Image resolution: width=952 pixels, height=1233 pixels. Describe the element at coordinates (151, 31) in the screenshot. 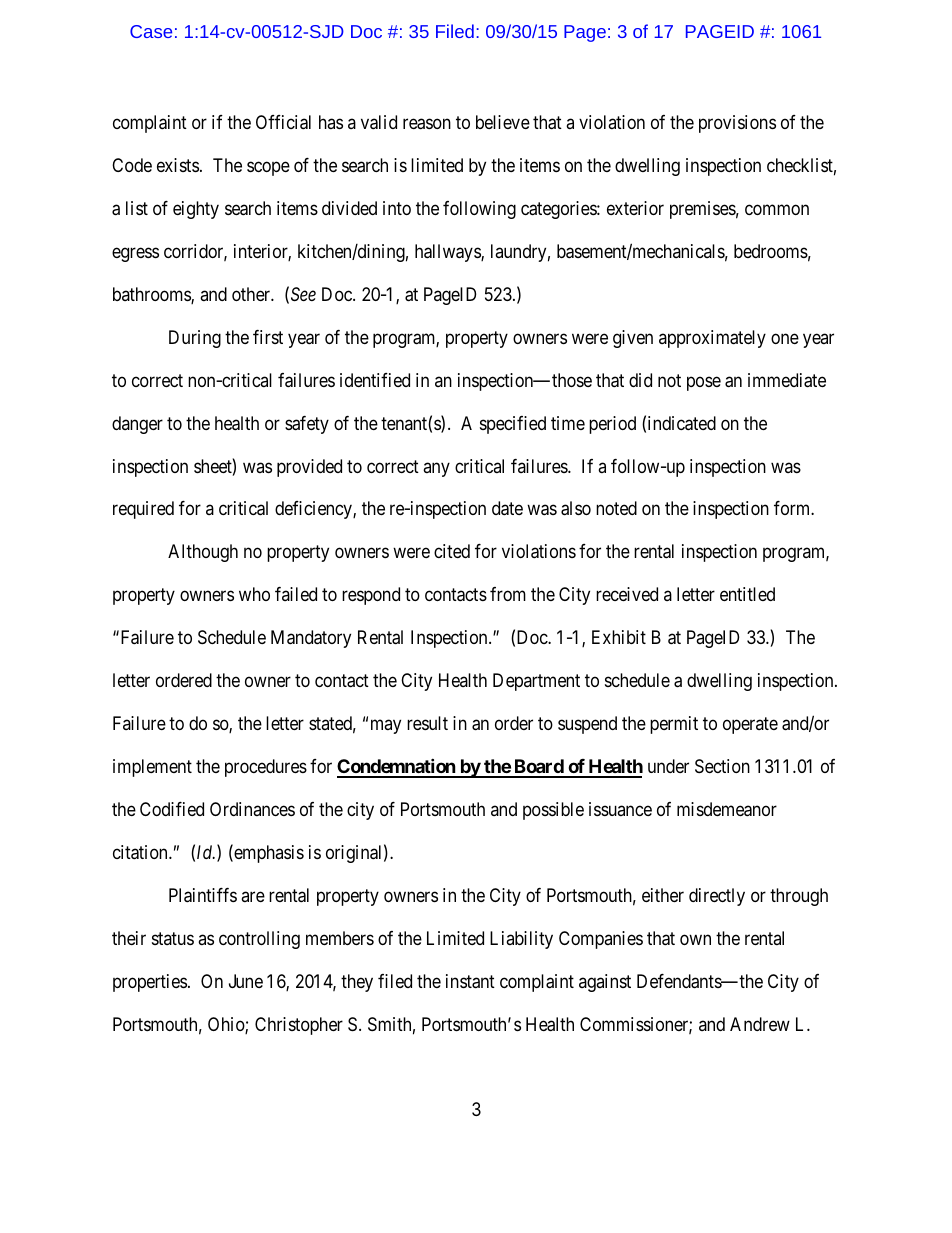

I see `Case` at that location.
